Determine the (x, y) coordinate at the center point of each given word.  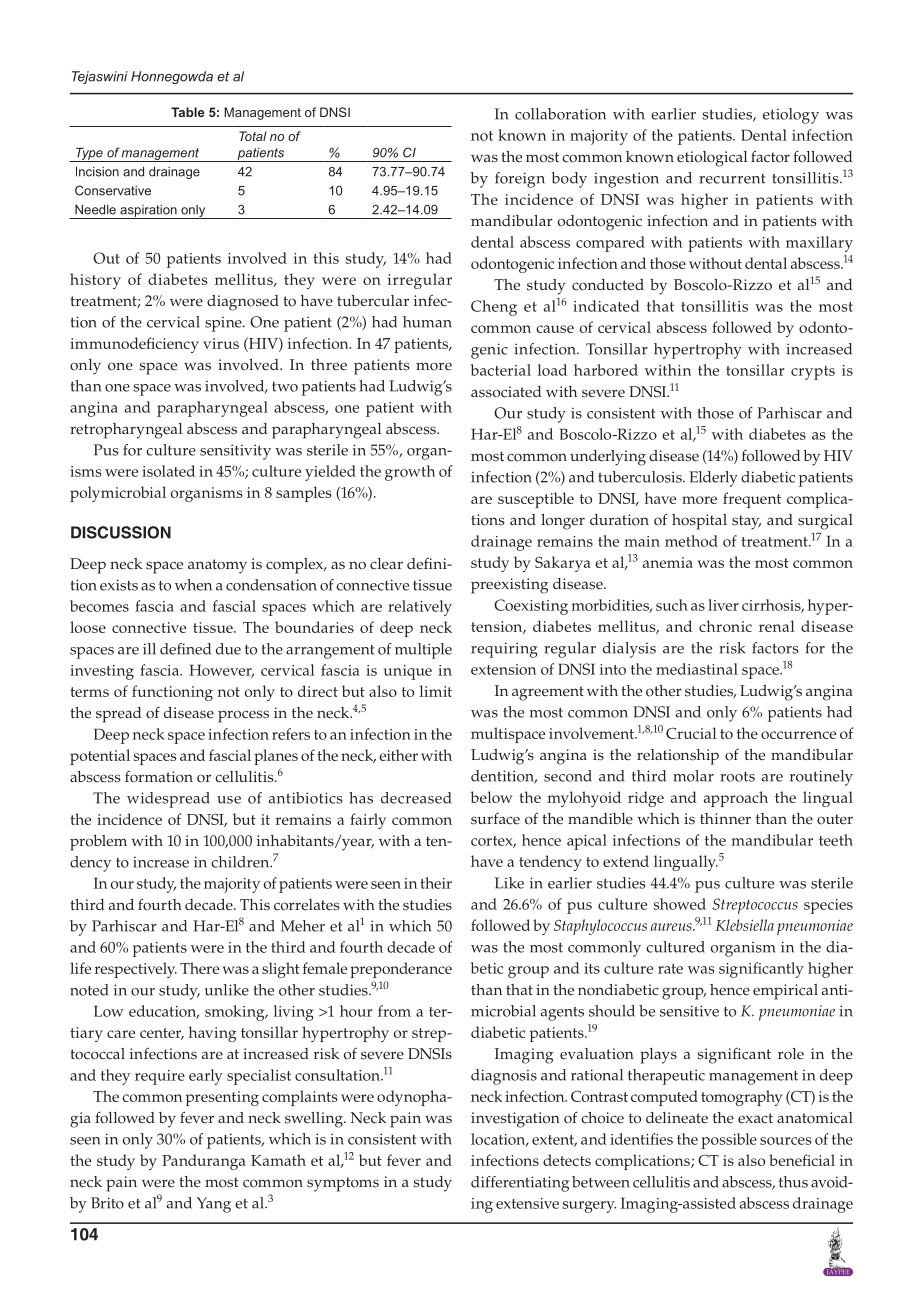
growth (410, 473)
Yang (214, 1205)
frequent (752, 500)
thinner (725, 819)
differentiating (520, 1184)
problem (98, 843)
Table (188, 112)
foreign (520, 180)
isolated (168, 471)
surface (495, 818)
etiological (712, 159)
